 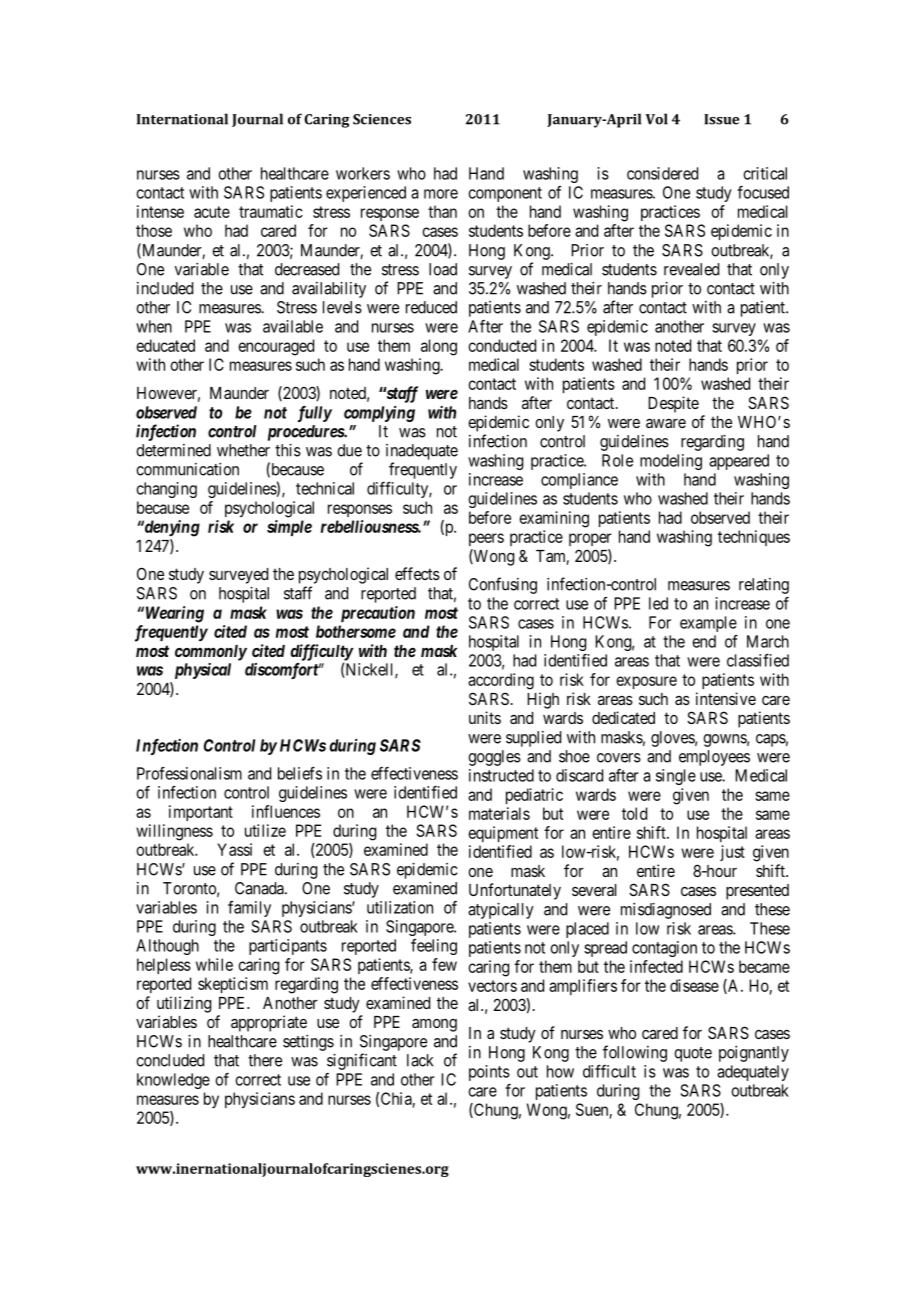 I want to click on quote, so click(x=693, y=1054).
